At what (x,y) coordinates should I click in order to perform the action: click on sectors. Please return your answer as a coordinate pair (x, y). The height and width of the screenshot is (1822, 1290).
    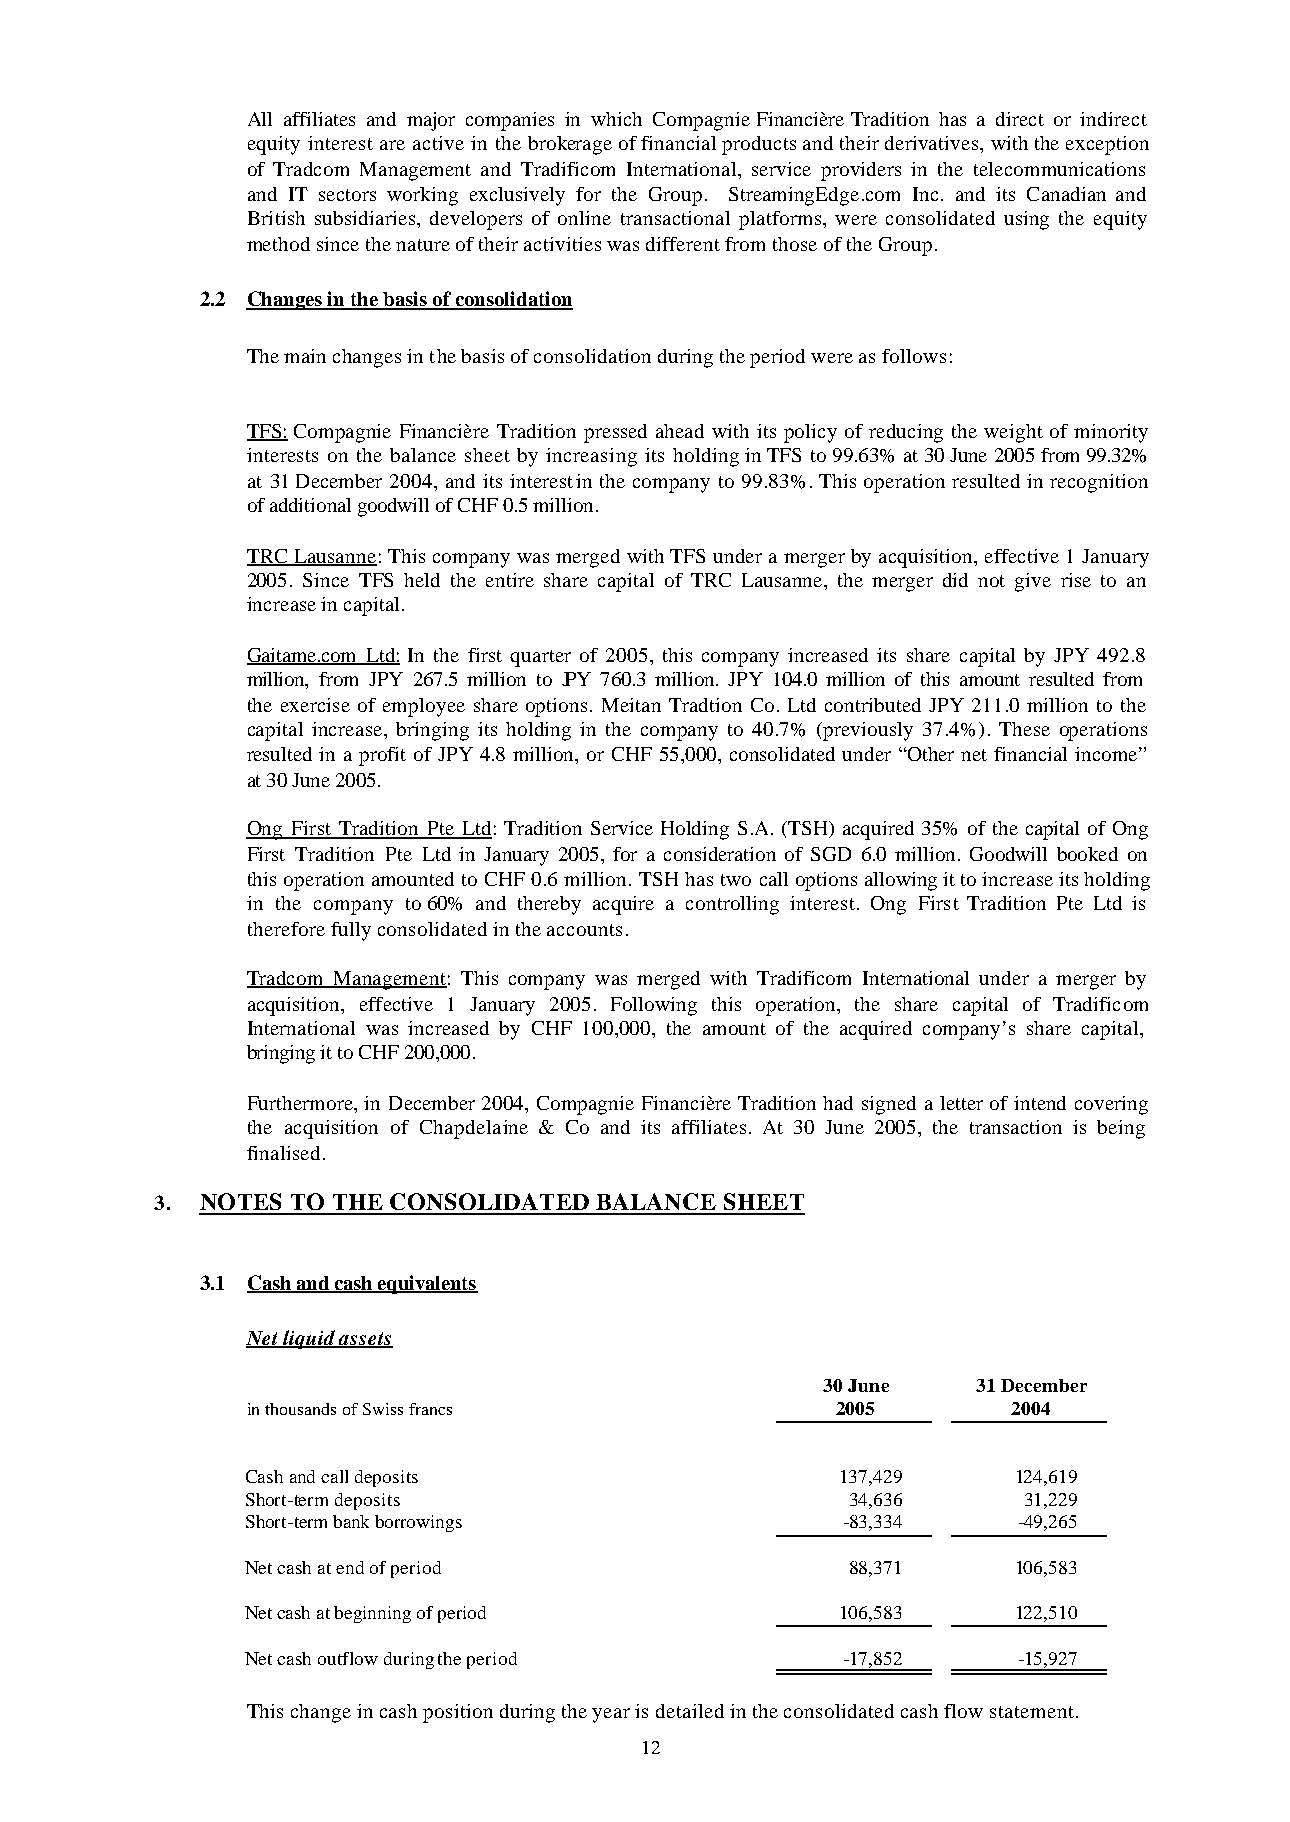
    Looking at the image, I should click on (347, 195).
